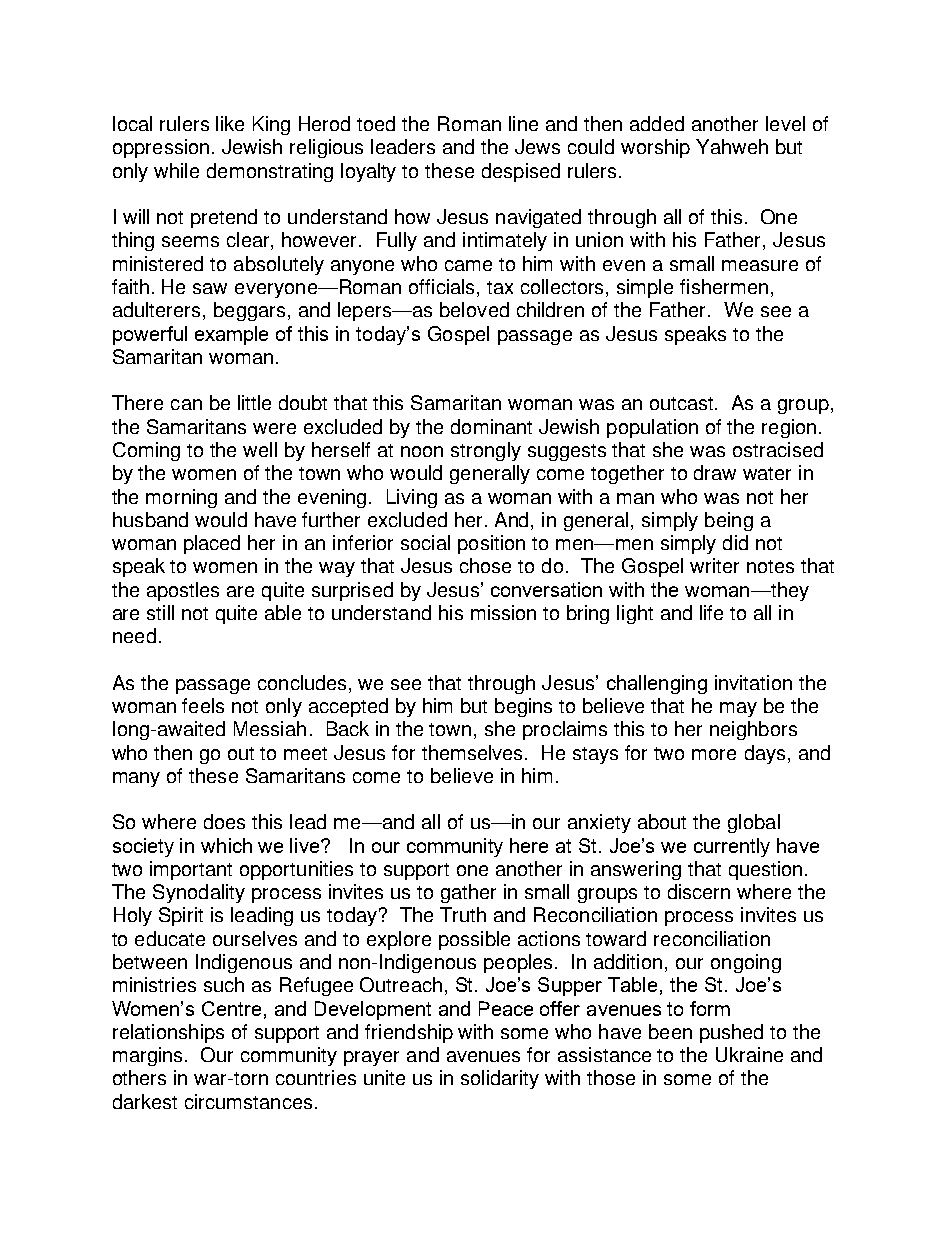  Describe the element at coordinates (248, 1101) in the screenshot. I see `circumstances` at that location.
